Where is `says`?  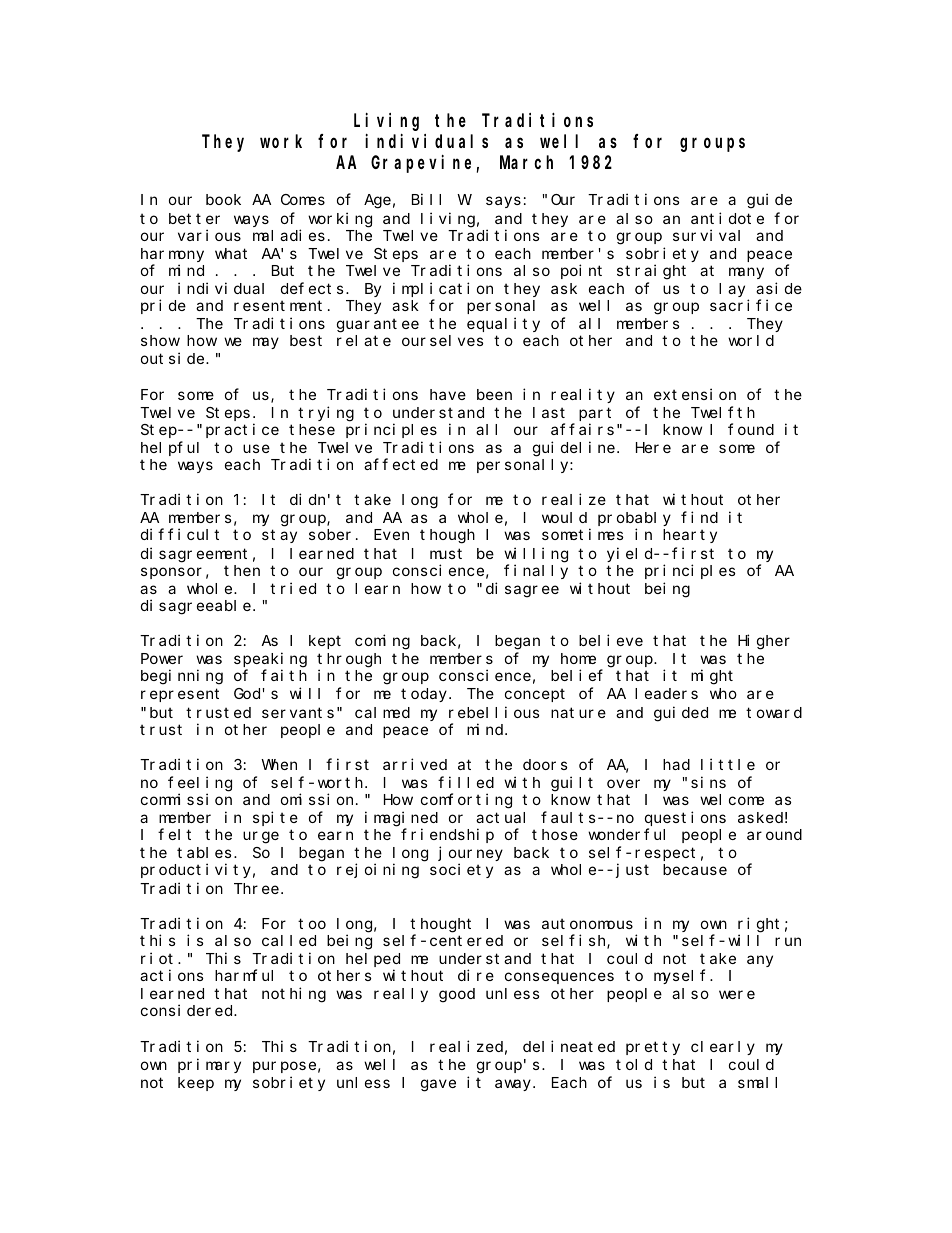
says is located at coordinates (503, 202).
